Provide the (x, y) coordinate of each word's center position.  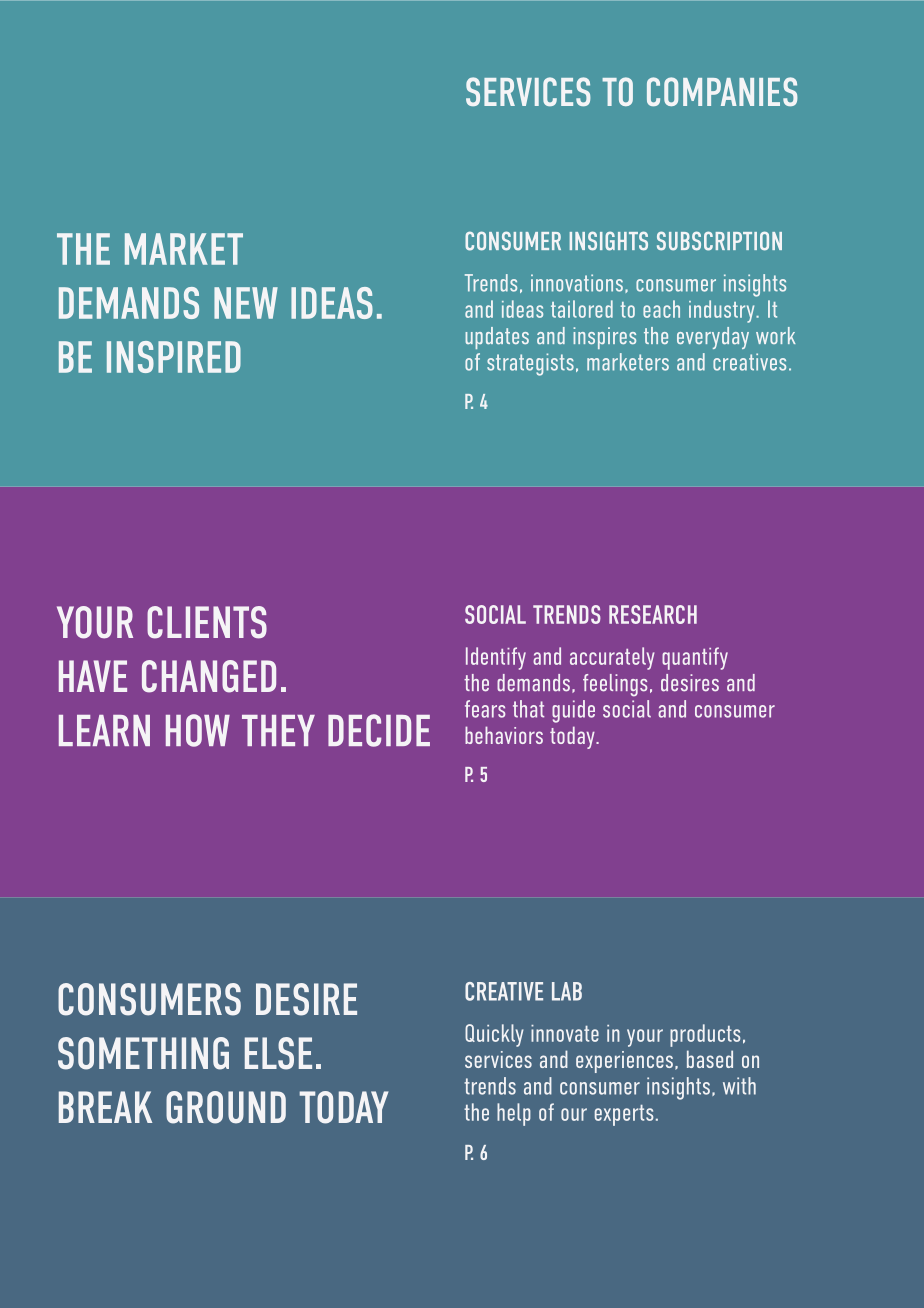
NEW (246, 303)
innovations (577, 283)
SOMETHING (143, 1053)
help (514, 1114)
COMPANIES (722, 91)
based (710, 1059)
